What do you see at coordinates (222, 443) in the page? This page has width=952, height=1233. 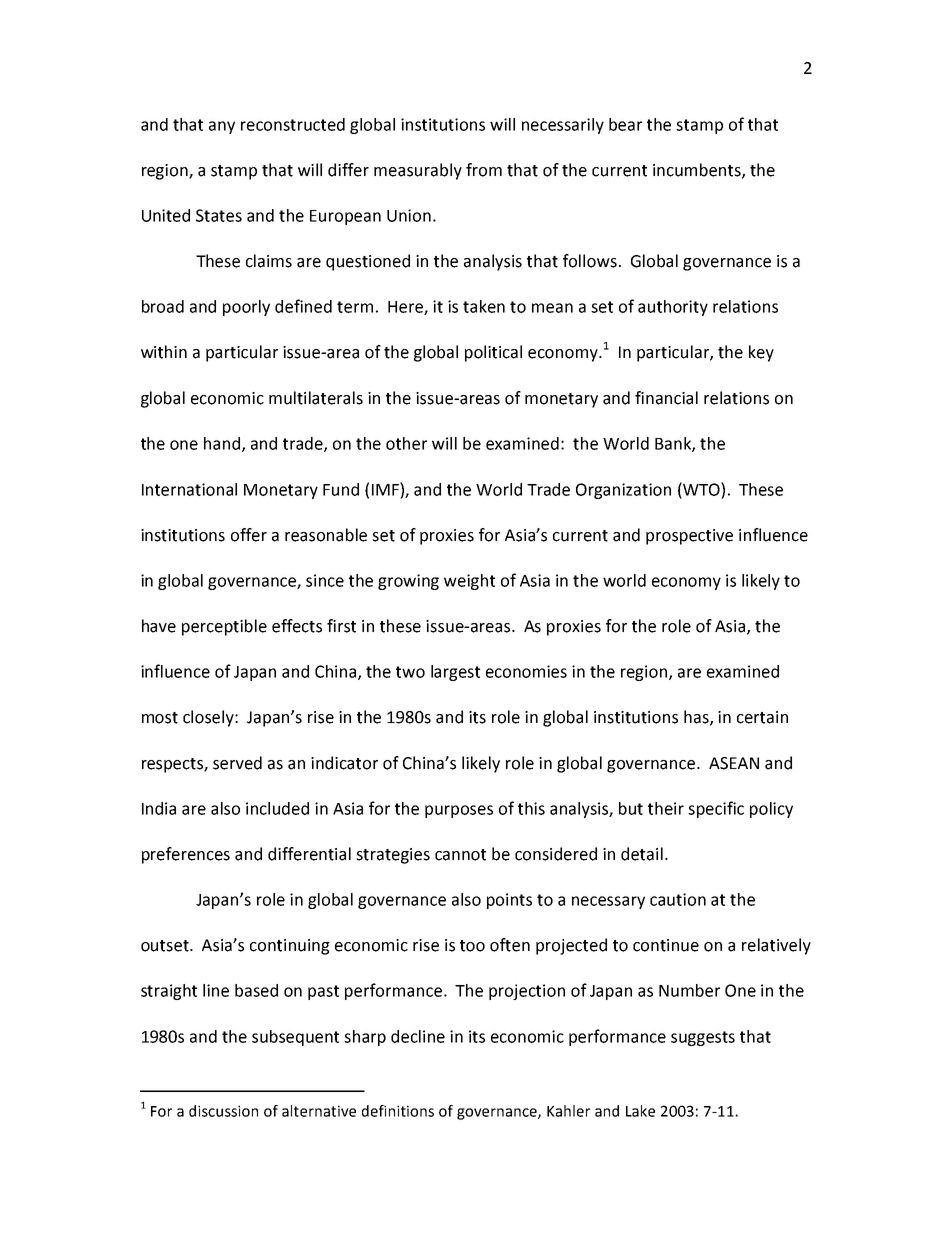 I see `hand` at bounding box center [222, 443].
